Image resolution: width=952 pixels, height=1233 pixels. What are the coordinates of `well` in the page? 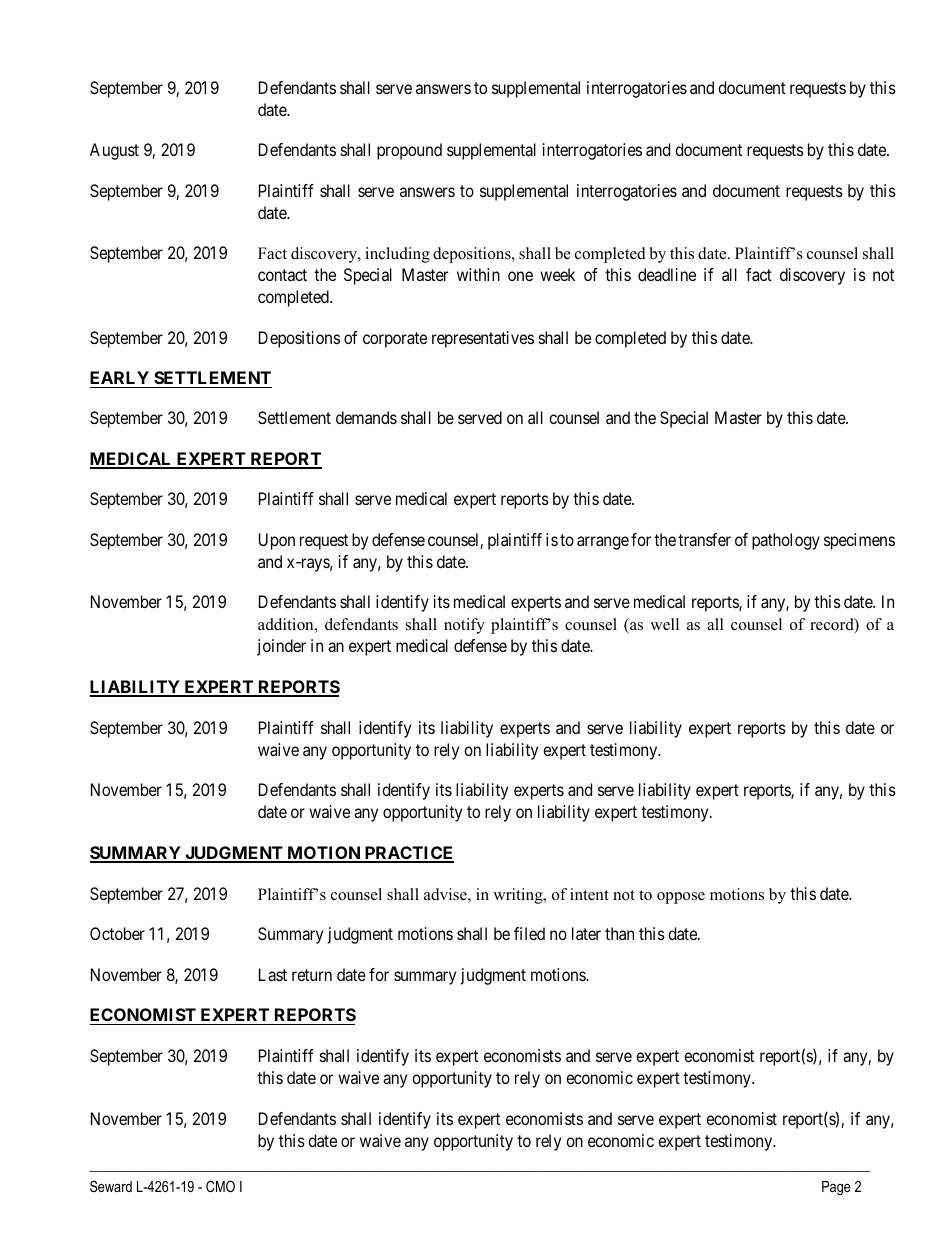 It's located at (664, 624).
